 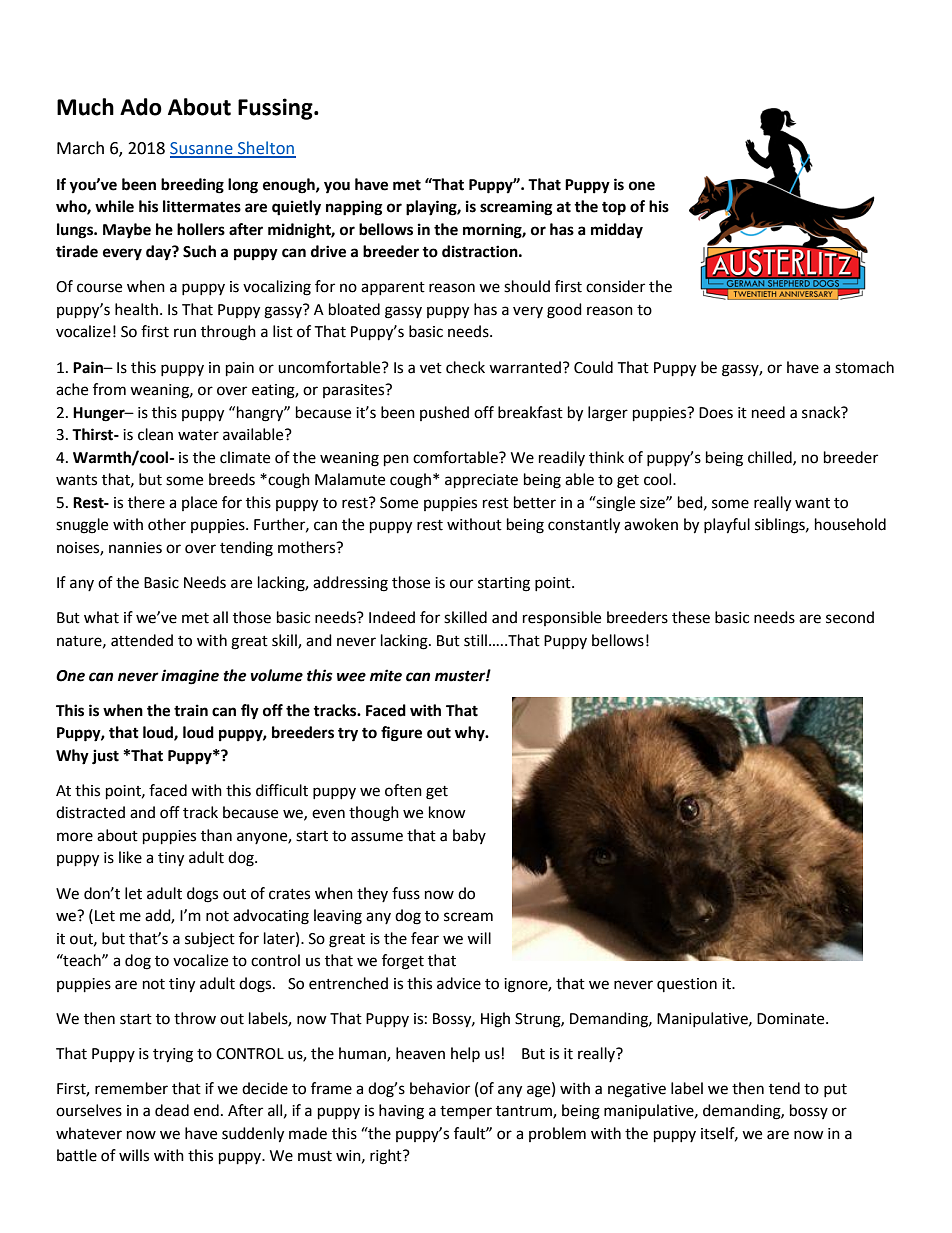 What do you see at coordinates (354, 208) in the image?
I see `napping` at bounding box center [354, 208].
